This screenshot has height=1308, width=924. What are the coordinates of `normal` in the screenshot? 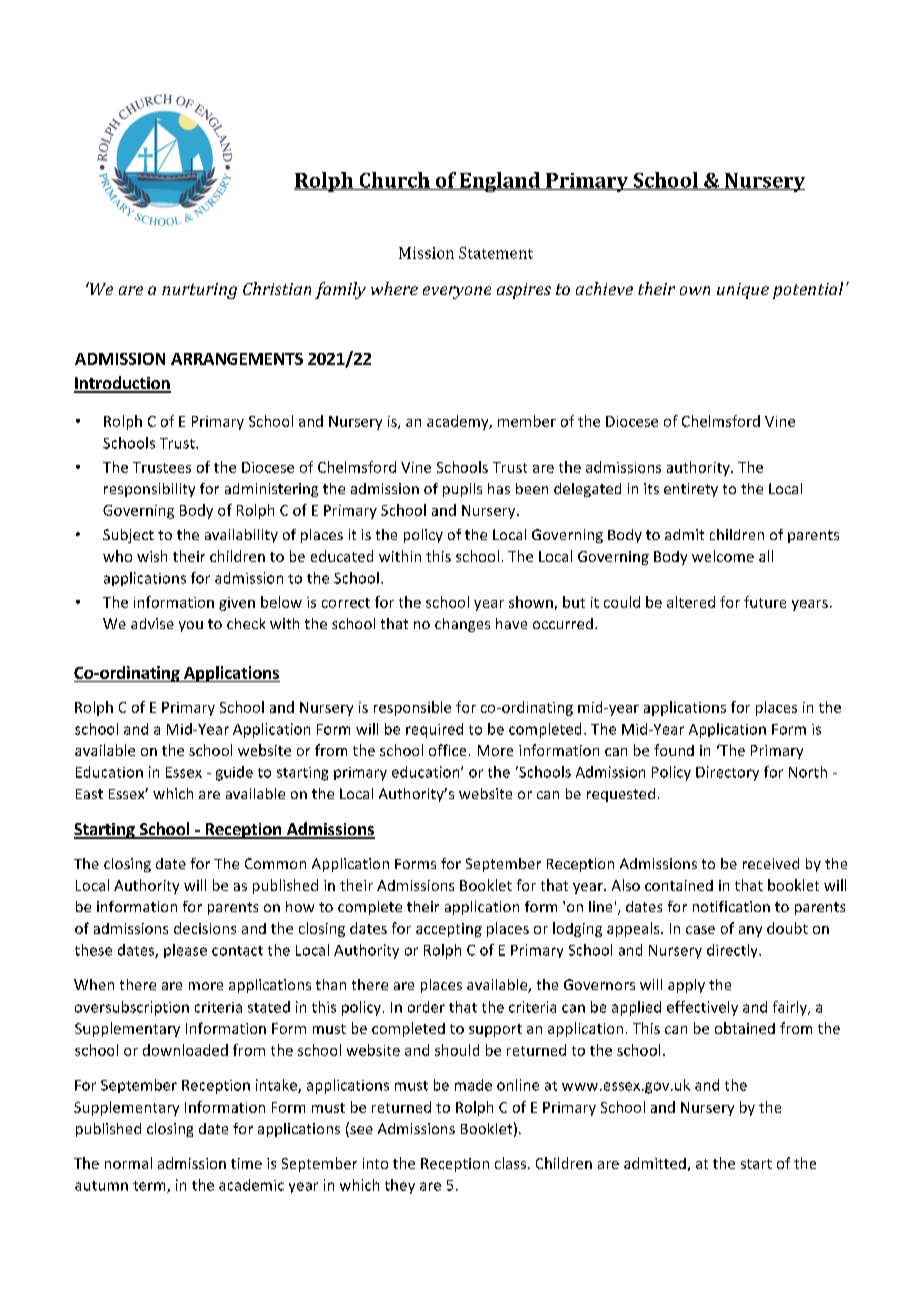 It's located at (128, 1163).
